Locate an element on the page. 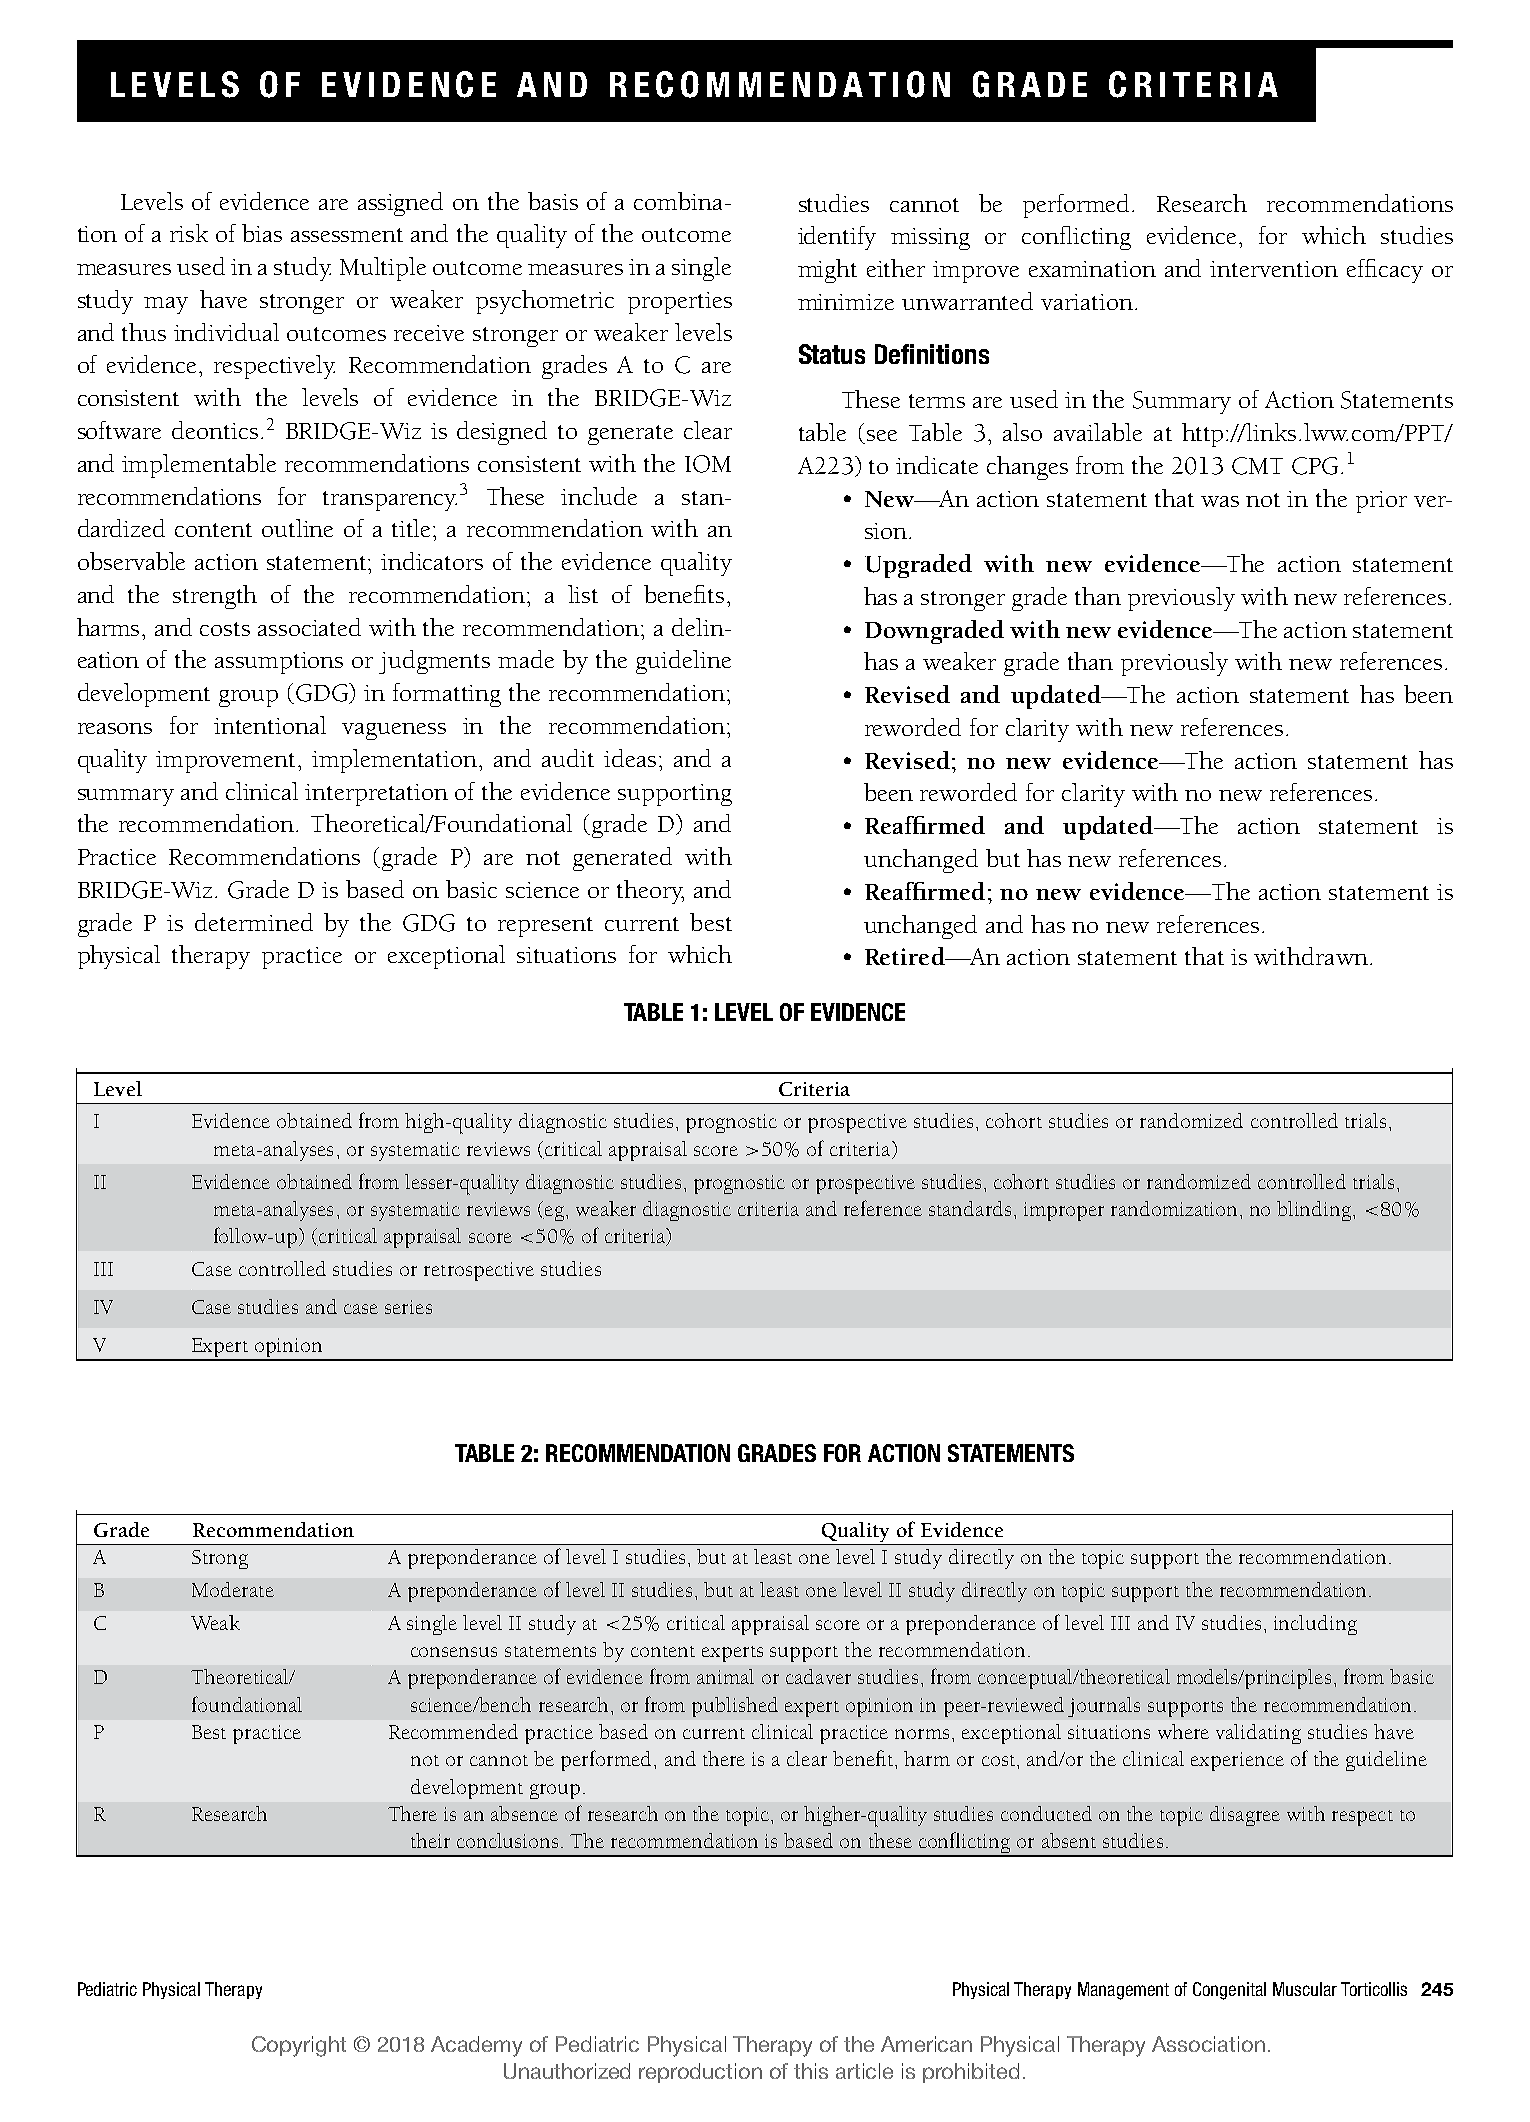 Image resolution: width=1530 pixels, height=2122 pixels. might is located at coordinates (827, 271).
